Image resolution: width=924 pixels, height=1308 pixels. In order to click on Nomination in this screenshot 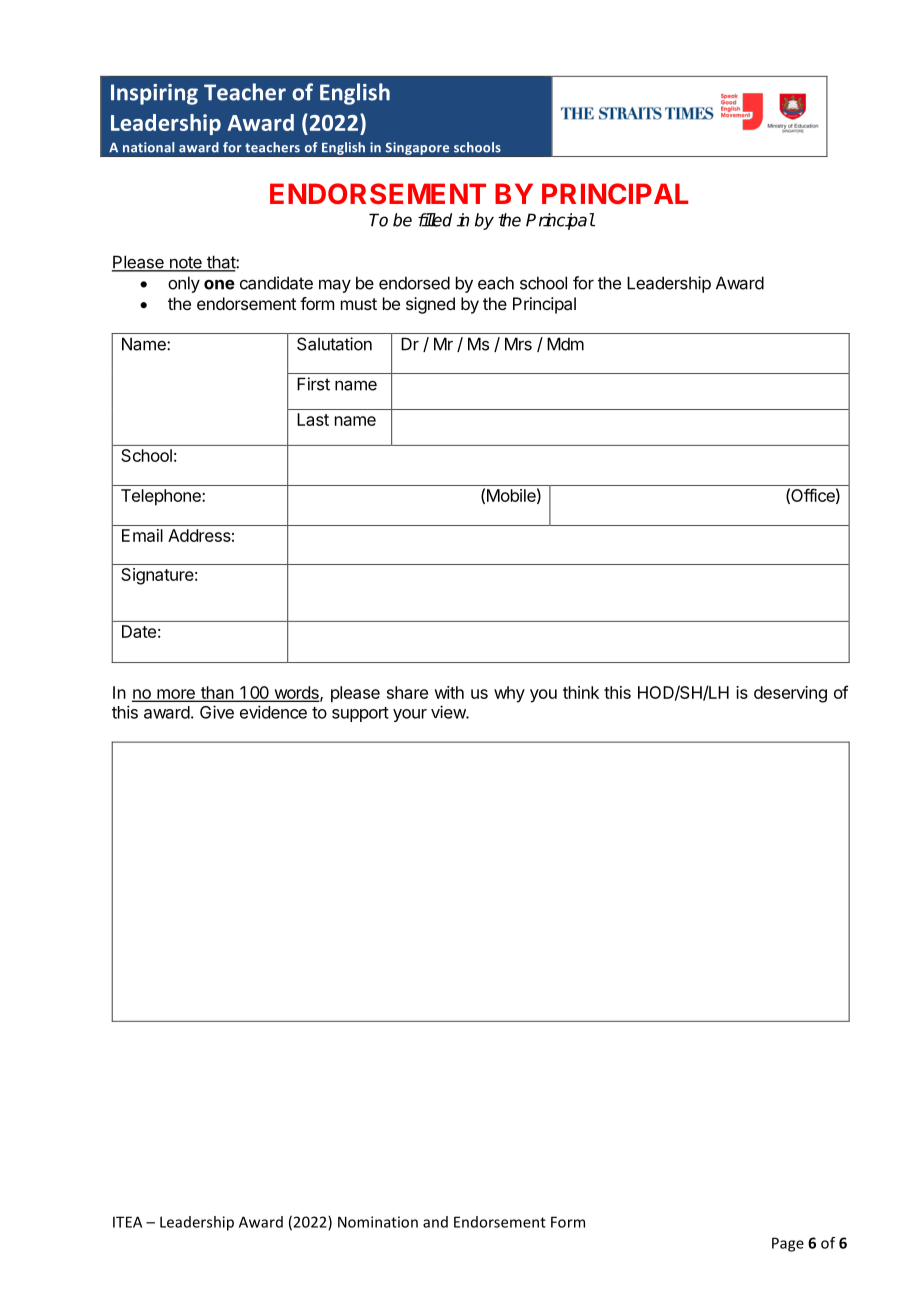, I will do `click(378, 1222)`.
